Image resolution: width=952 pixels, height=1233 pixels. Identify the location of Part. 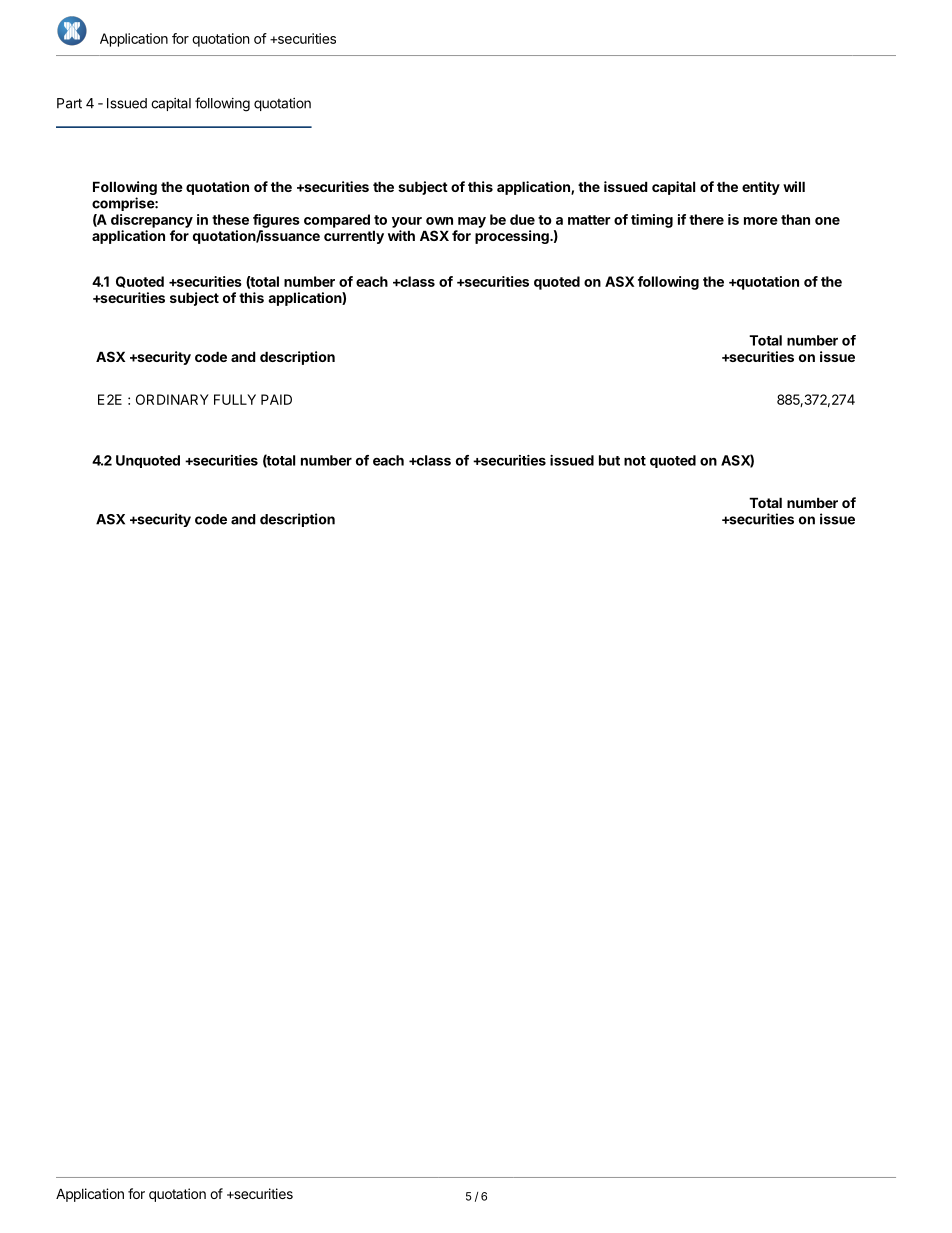
(69, 103).
